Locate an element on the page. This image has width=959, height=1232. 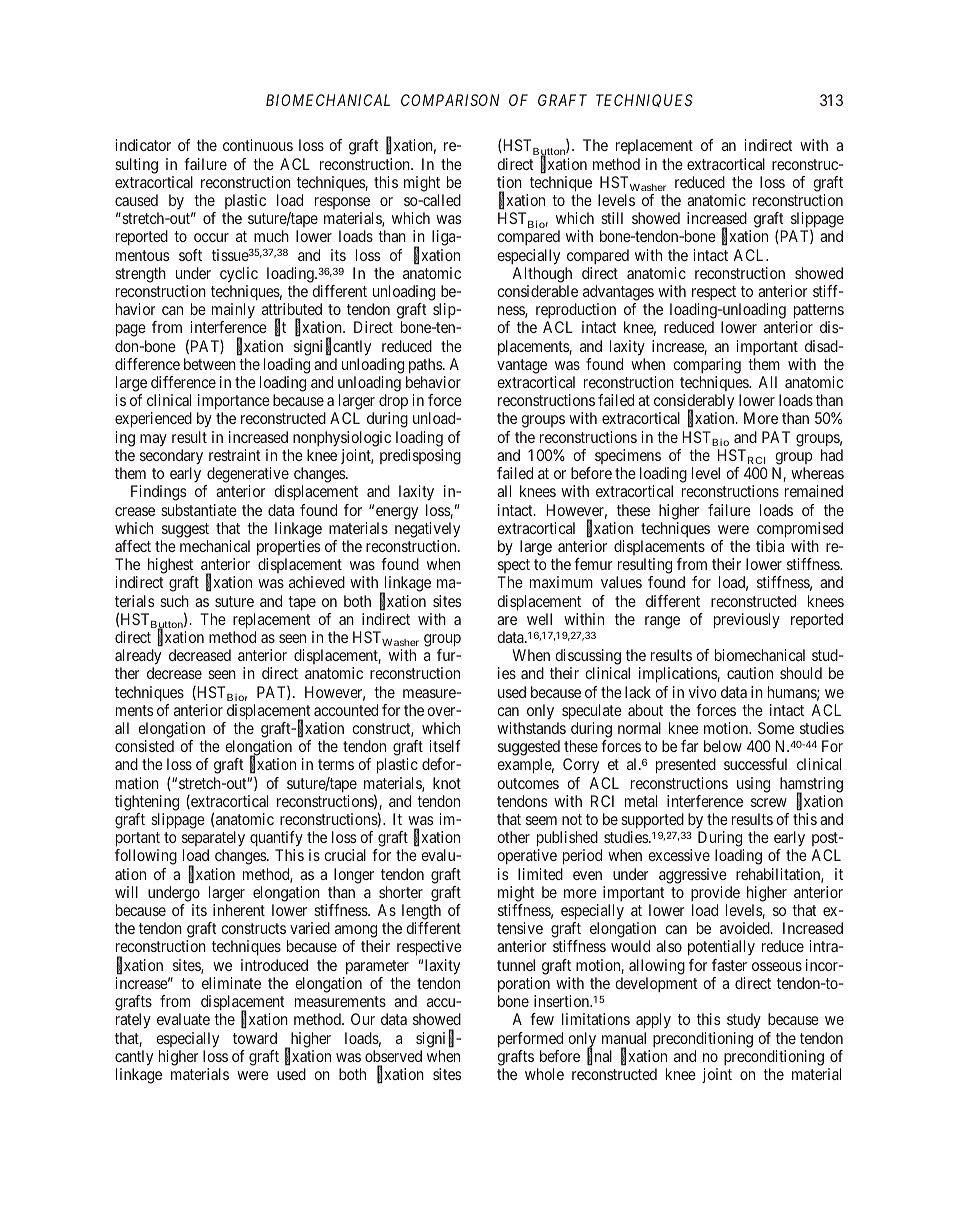
performed is located at coordinates (530, 1040).
